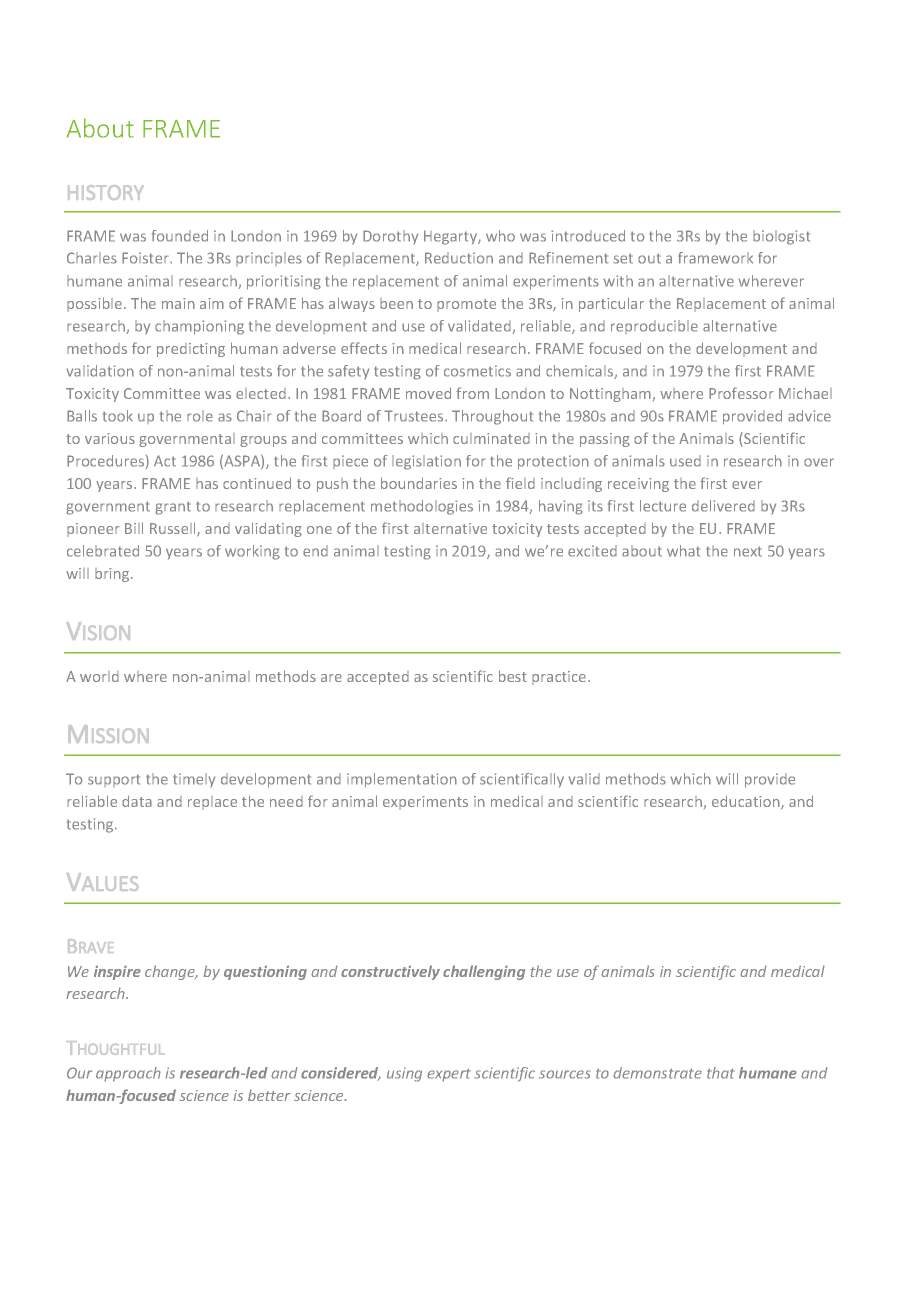 The image size is (924, 1308). What do you see at coordinates (748, 551) in the screenshot?
I see `next` at bounding box center [748, 551].
